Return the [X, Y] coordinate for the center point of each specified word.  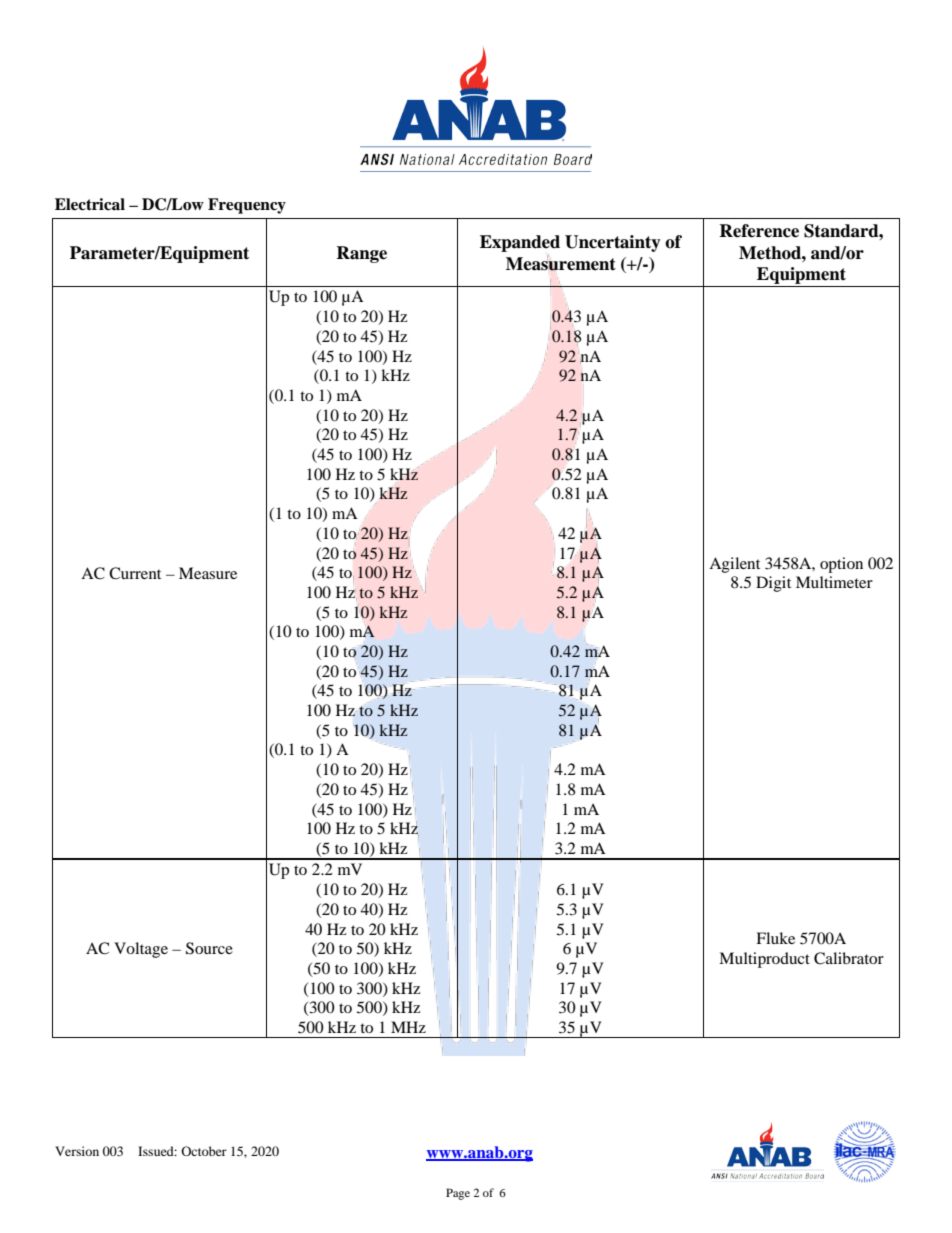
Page [458, 1194]
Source [209, 948]
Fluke [775, 938]
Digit [773, 584]
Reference [759, 231]
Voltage [141, 950]
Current [135, 573]
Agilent [734, 565]
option [841, 565]
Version [77, 1151]
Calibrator [849, 958]
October [204, 1151]
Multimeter [834, 582]
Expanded [520, 243]
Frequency [247, 206]
